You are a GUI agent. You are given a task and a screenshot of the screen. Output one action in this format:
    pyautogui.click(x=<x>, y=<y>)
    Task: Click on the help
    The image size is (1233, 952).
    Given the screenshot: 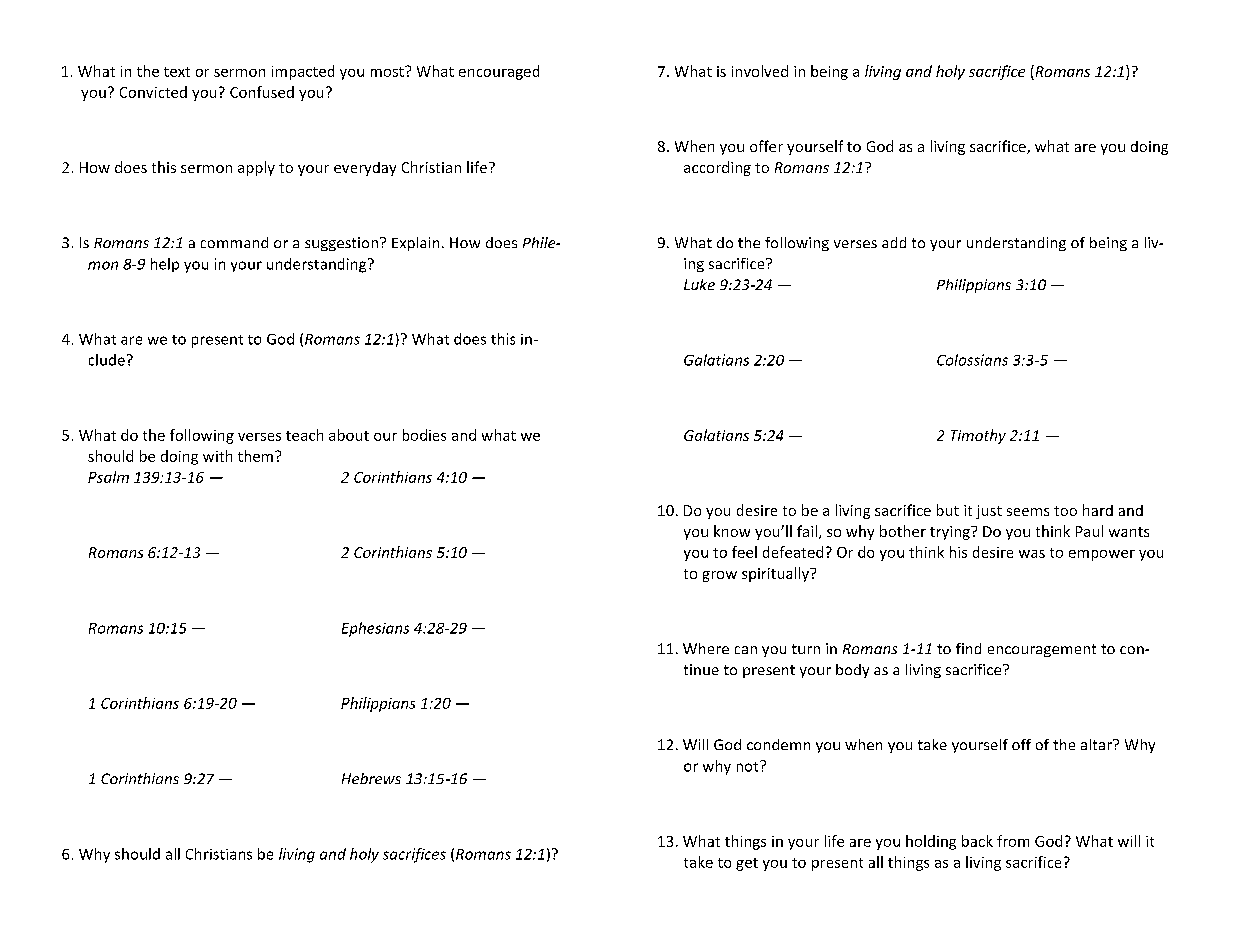 What is the action you would take?
    pyautogui.click(x=165, y=265)
